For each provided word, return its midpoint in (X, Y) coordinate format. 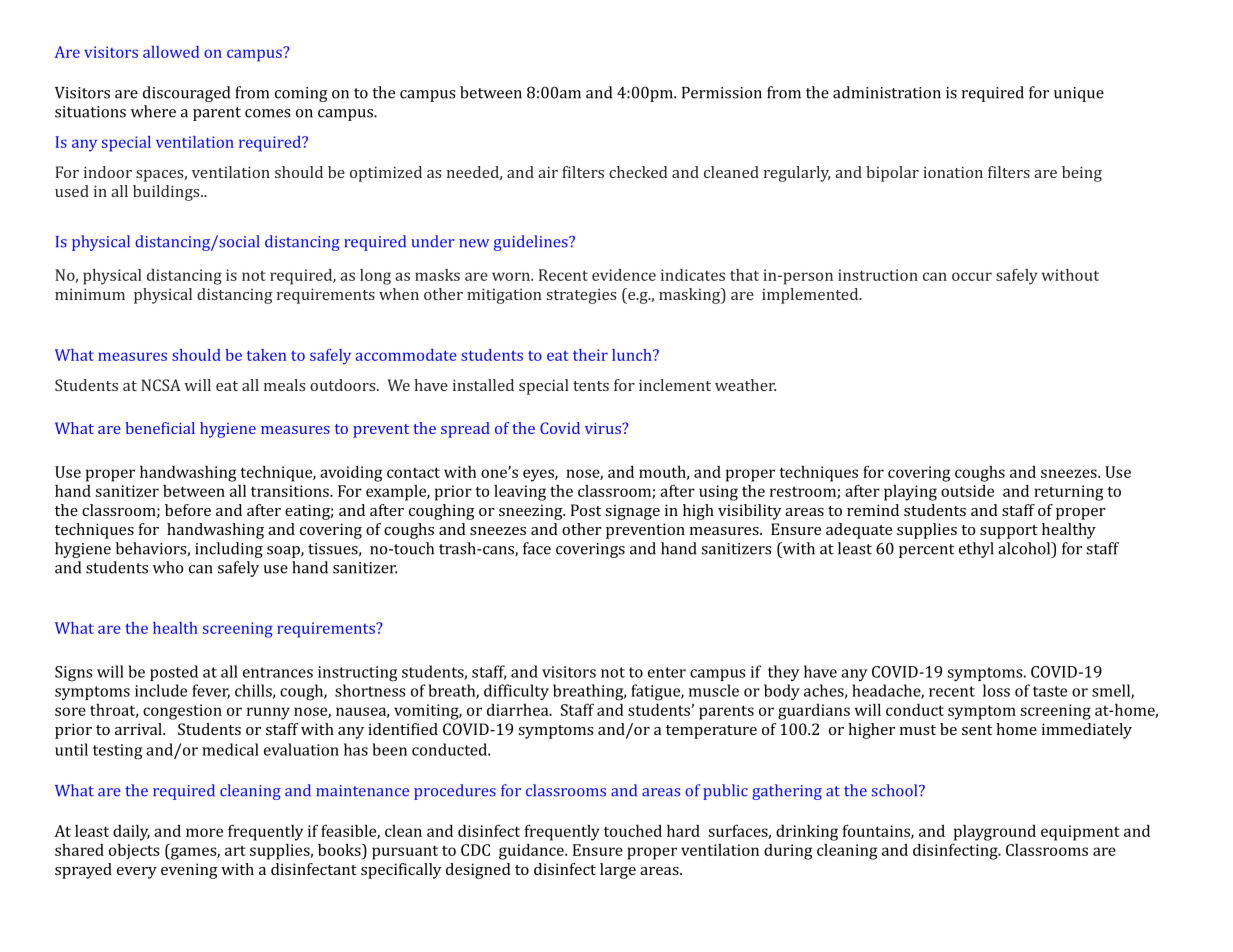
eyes (539, 475)
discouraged (186, 94)
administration (887, 92)
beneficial (160, 428)
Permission (722, 93)
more (204, 832)
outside (967, 491)
